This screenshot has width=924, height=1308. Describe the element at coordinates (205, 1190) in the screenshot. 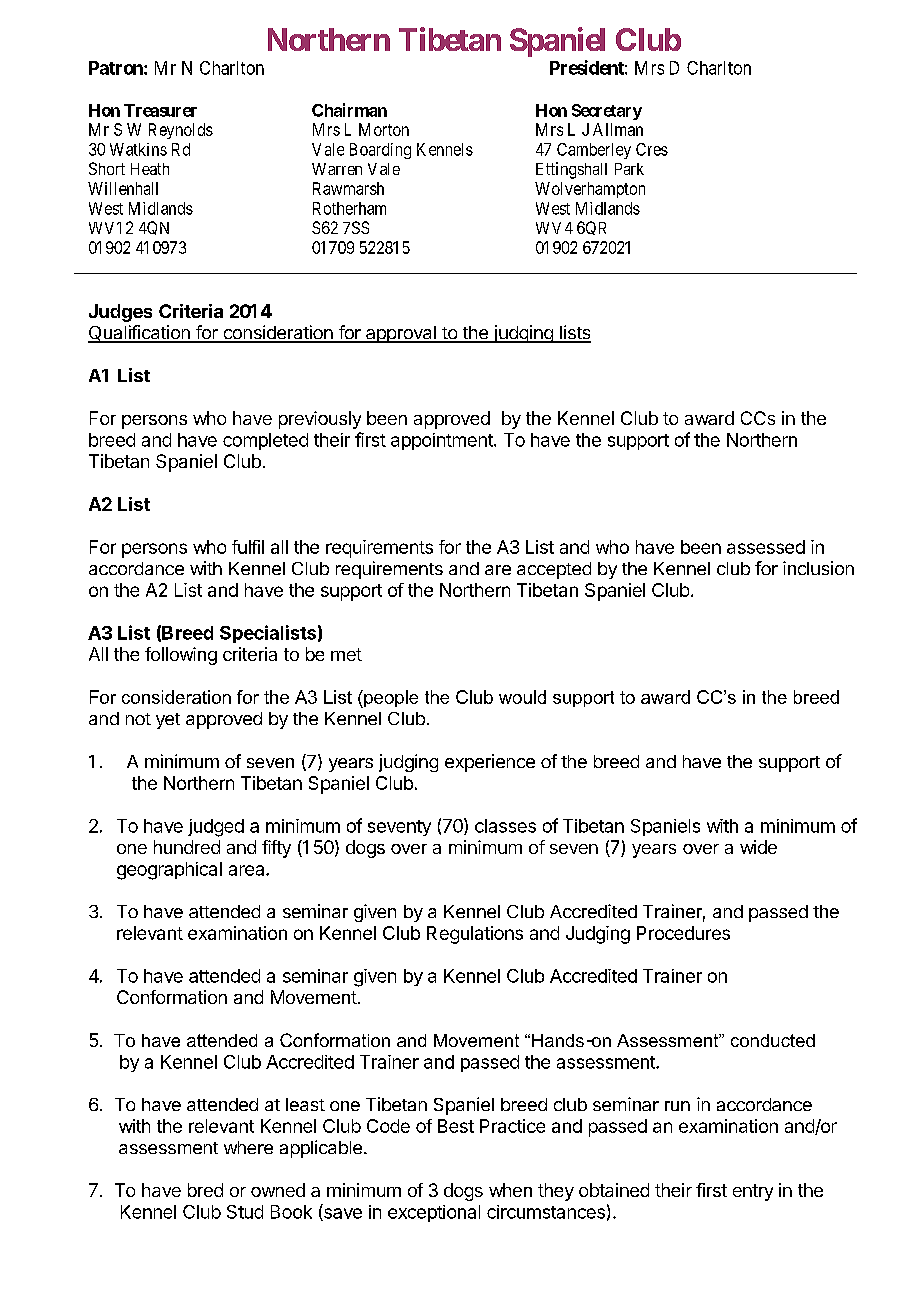

I see `bred` at that location.
